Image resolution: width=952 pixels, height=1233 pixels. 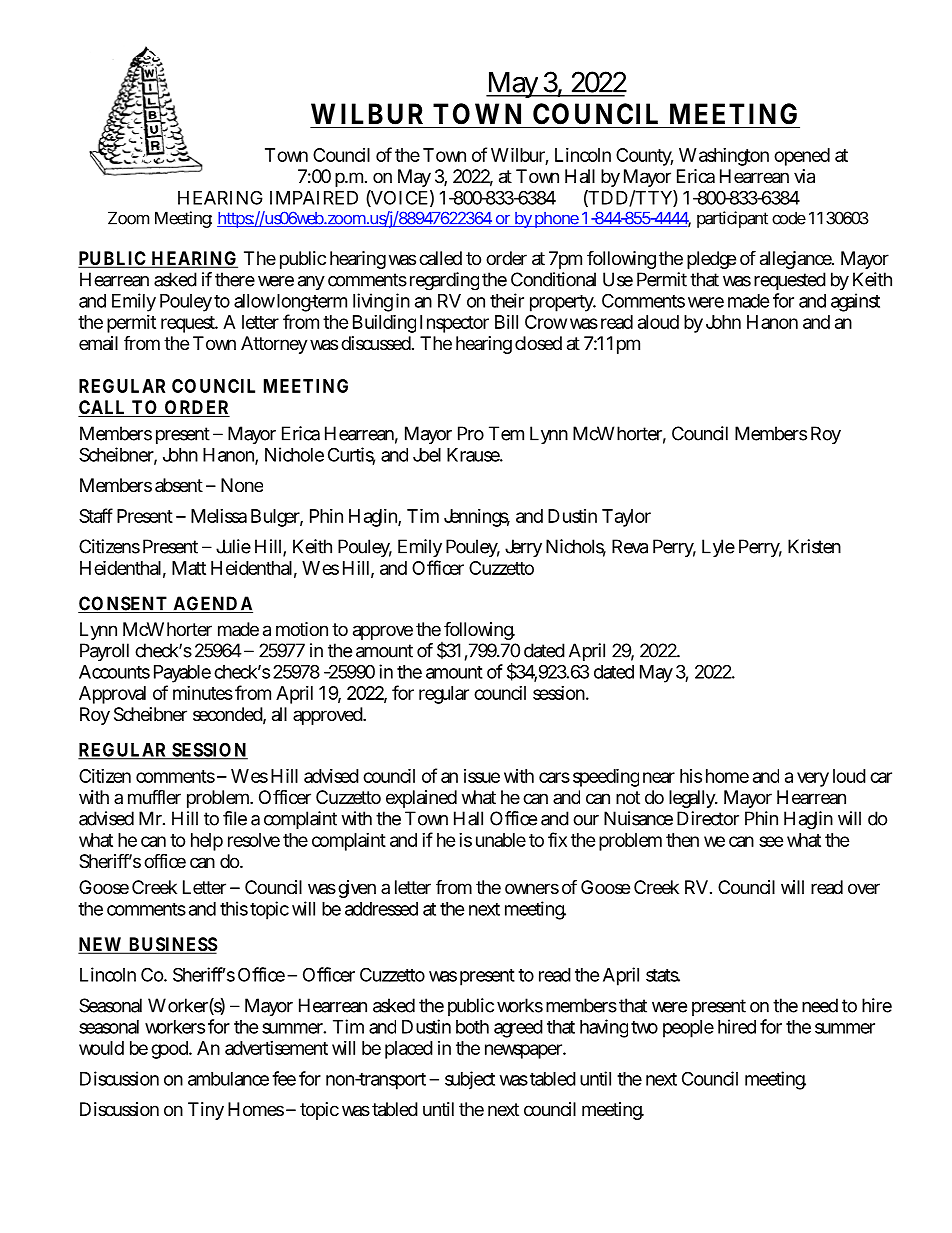 I want to click on phone, so click(x=557, y=220).
